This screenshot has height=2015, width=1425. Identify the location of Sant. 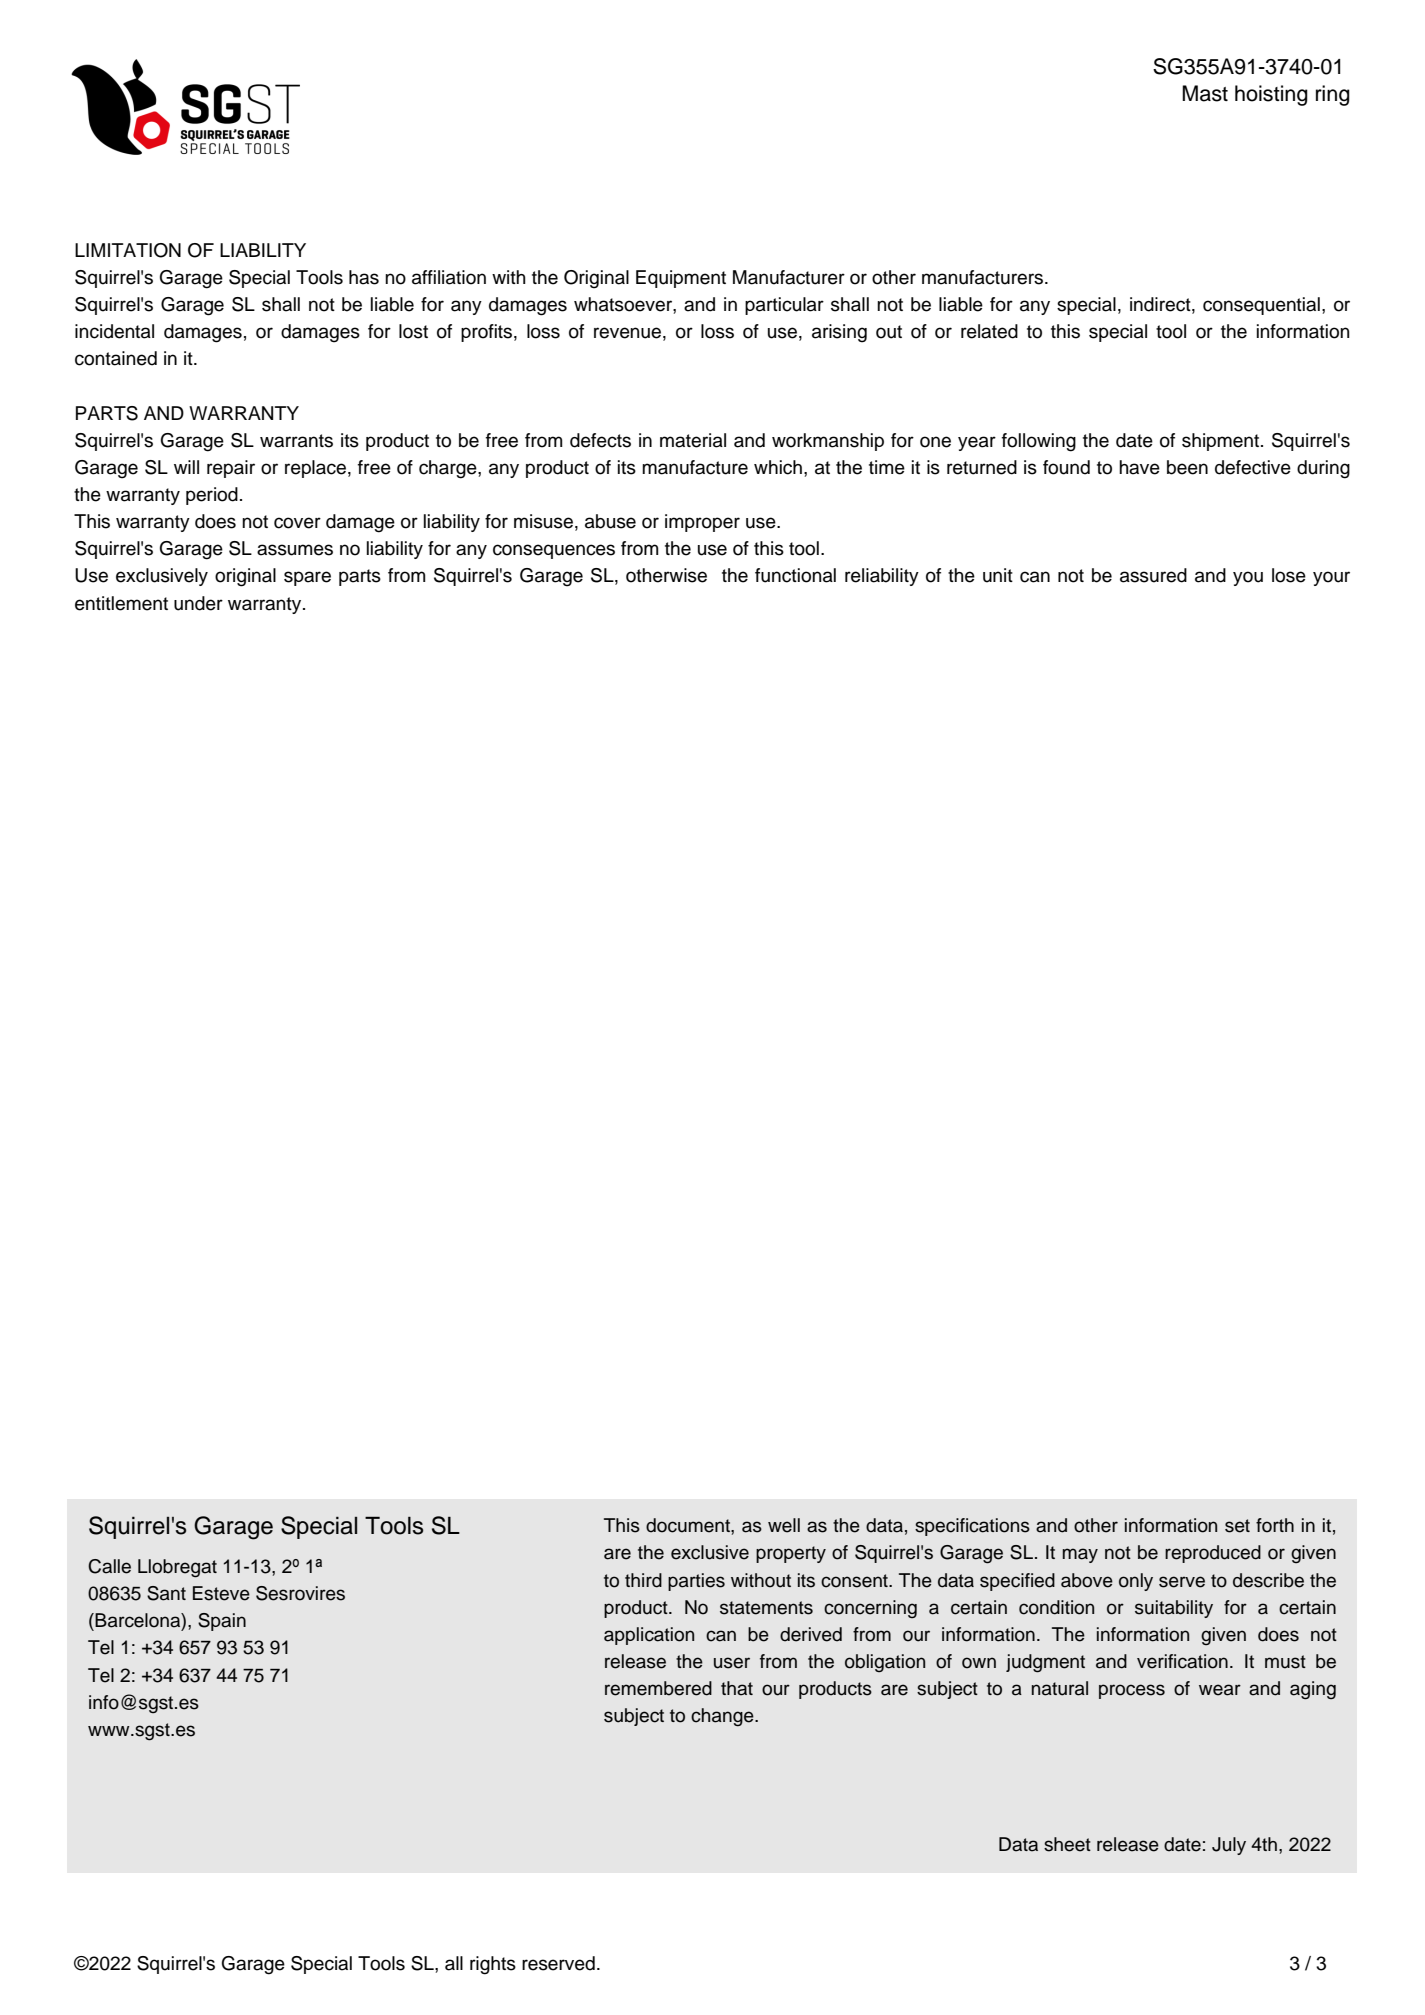
(166, 1593).
